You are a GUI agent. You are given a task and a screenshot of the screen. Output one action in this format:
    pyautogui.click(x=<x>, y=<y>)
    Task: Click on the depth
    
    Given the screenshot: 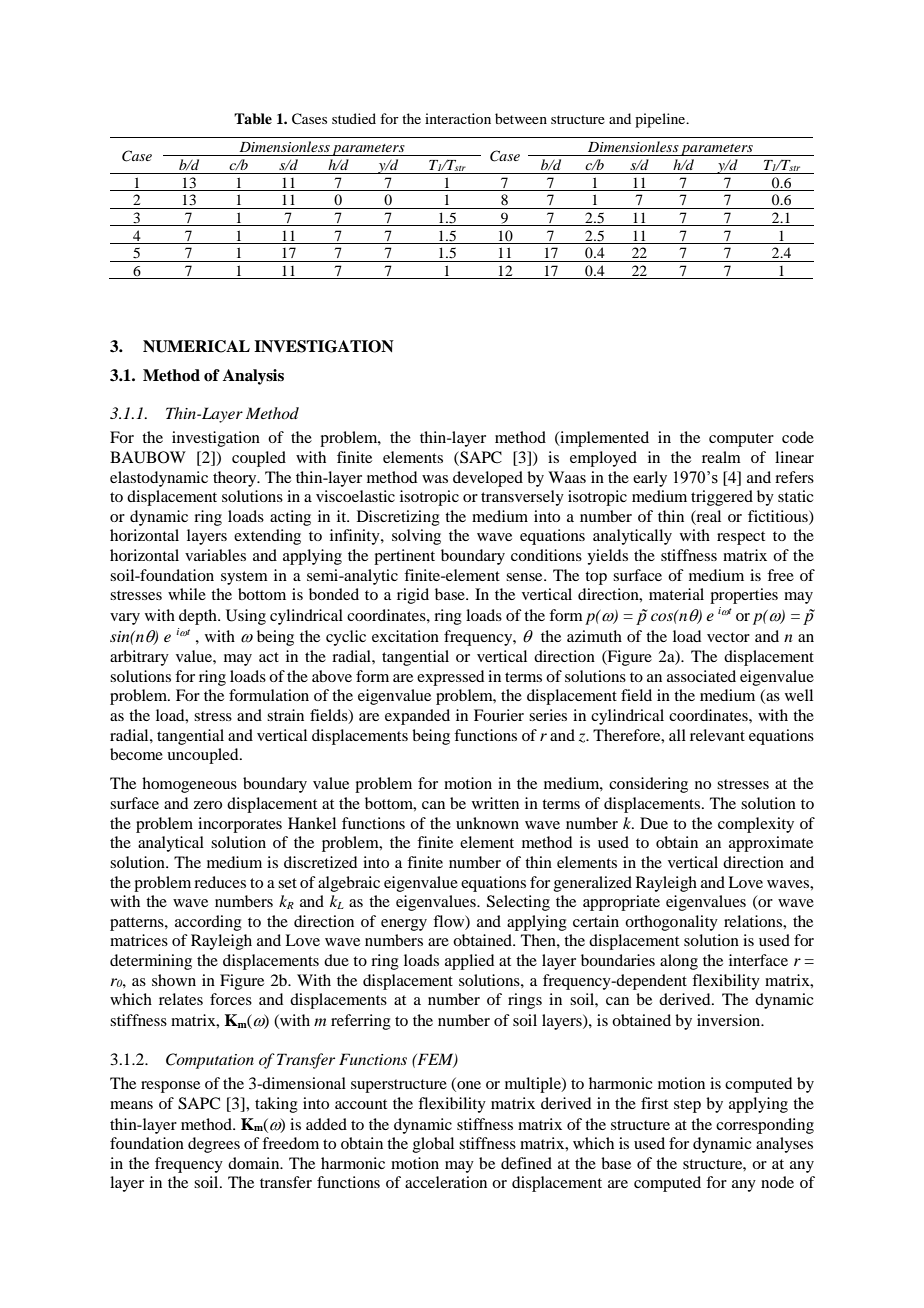 What is the action you would take?
    pyautogui.click(x=199, y=617)
